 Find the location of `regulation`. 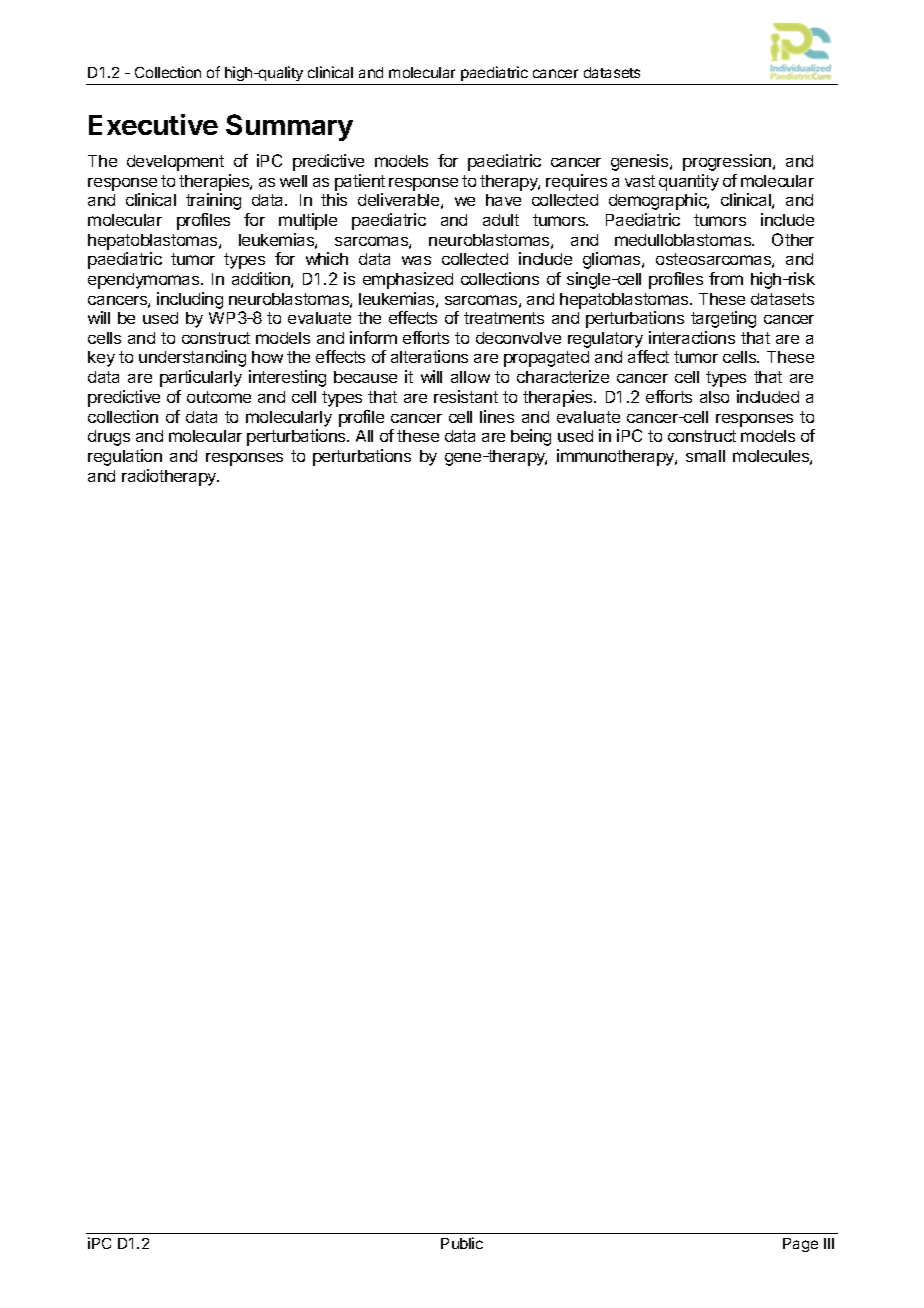

regulation is located at coordinates (125, 457).
